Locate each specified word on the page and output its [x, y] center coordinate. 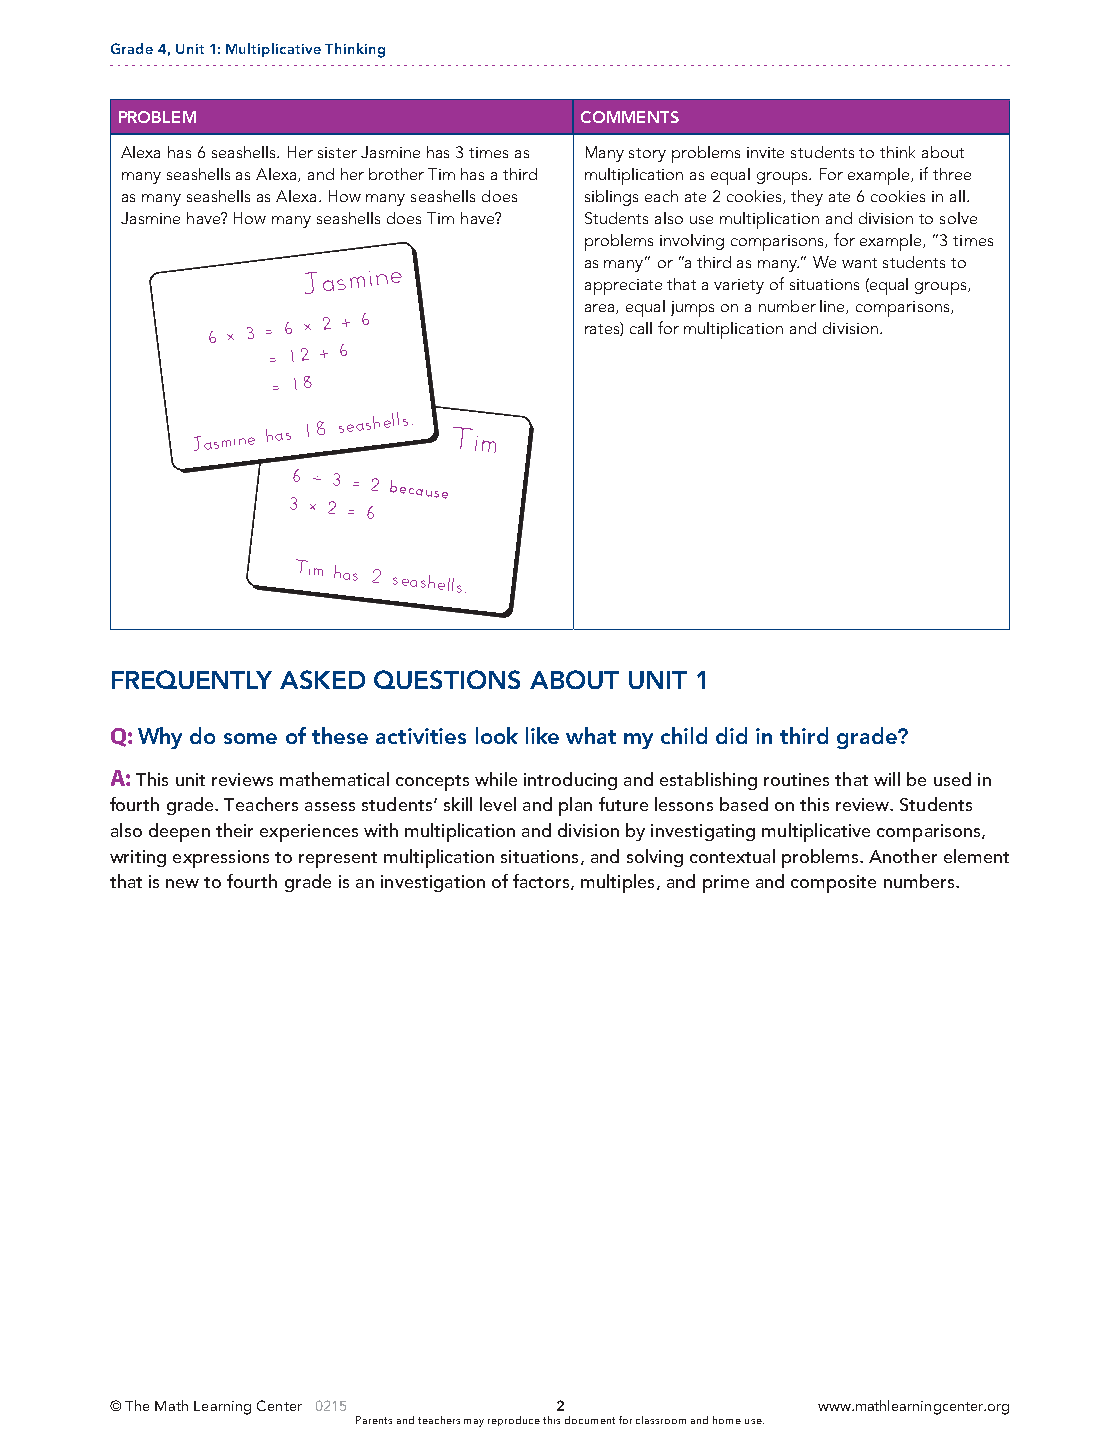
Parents [374, 1420]
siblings [611, 198]
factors [542, 882]
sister [337, 152]
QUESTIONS [447, 679]
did [731, 735]
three [952, 174]
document [590, 1420]
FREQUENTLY [192, 679]
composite [833, 884]
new [182, 883]
